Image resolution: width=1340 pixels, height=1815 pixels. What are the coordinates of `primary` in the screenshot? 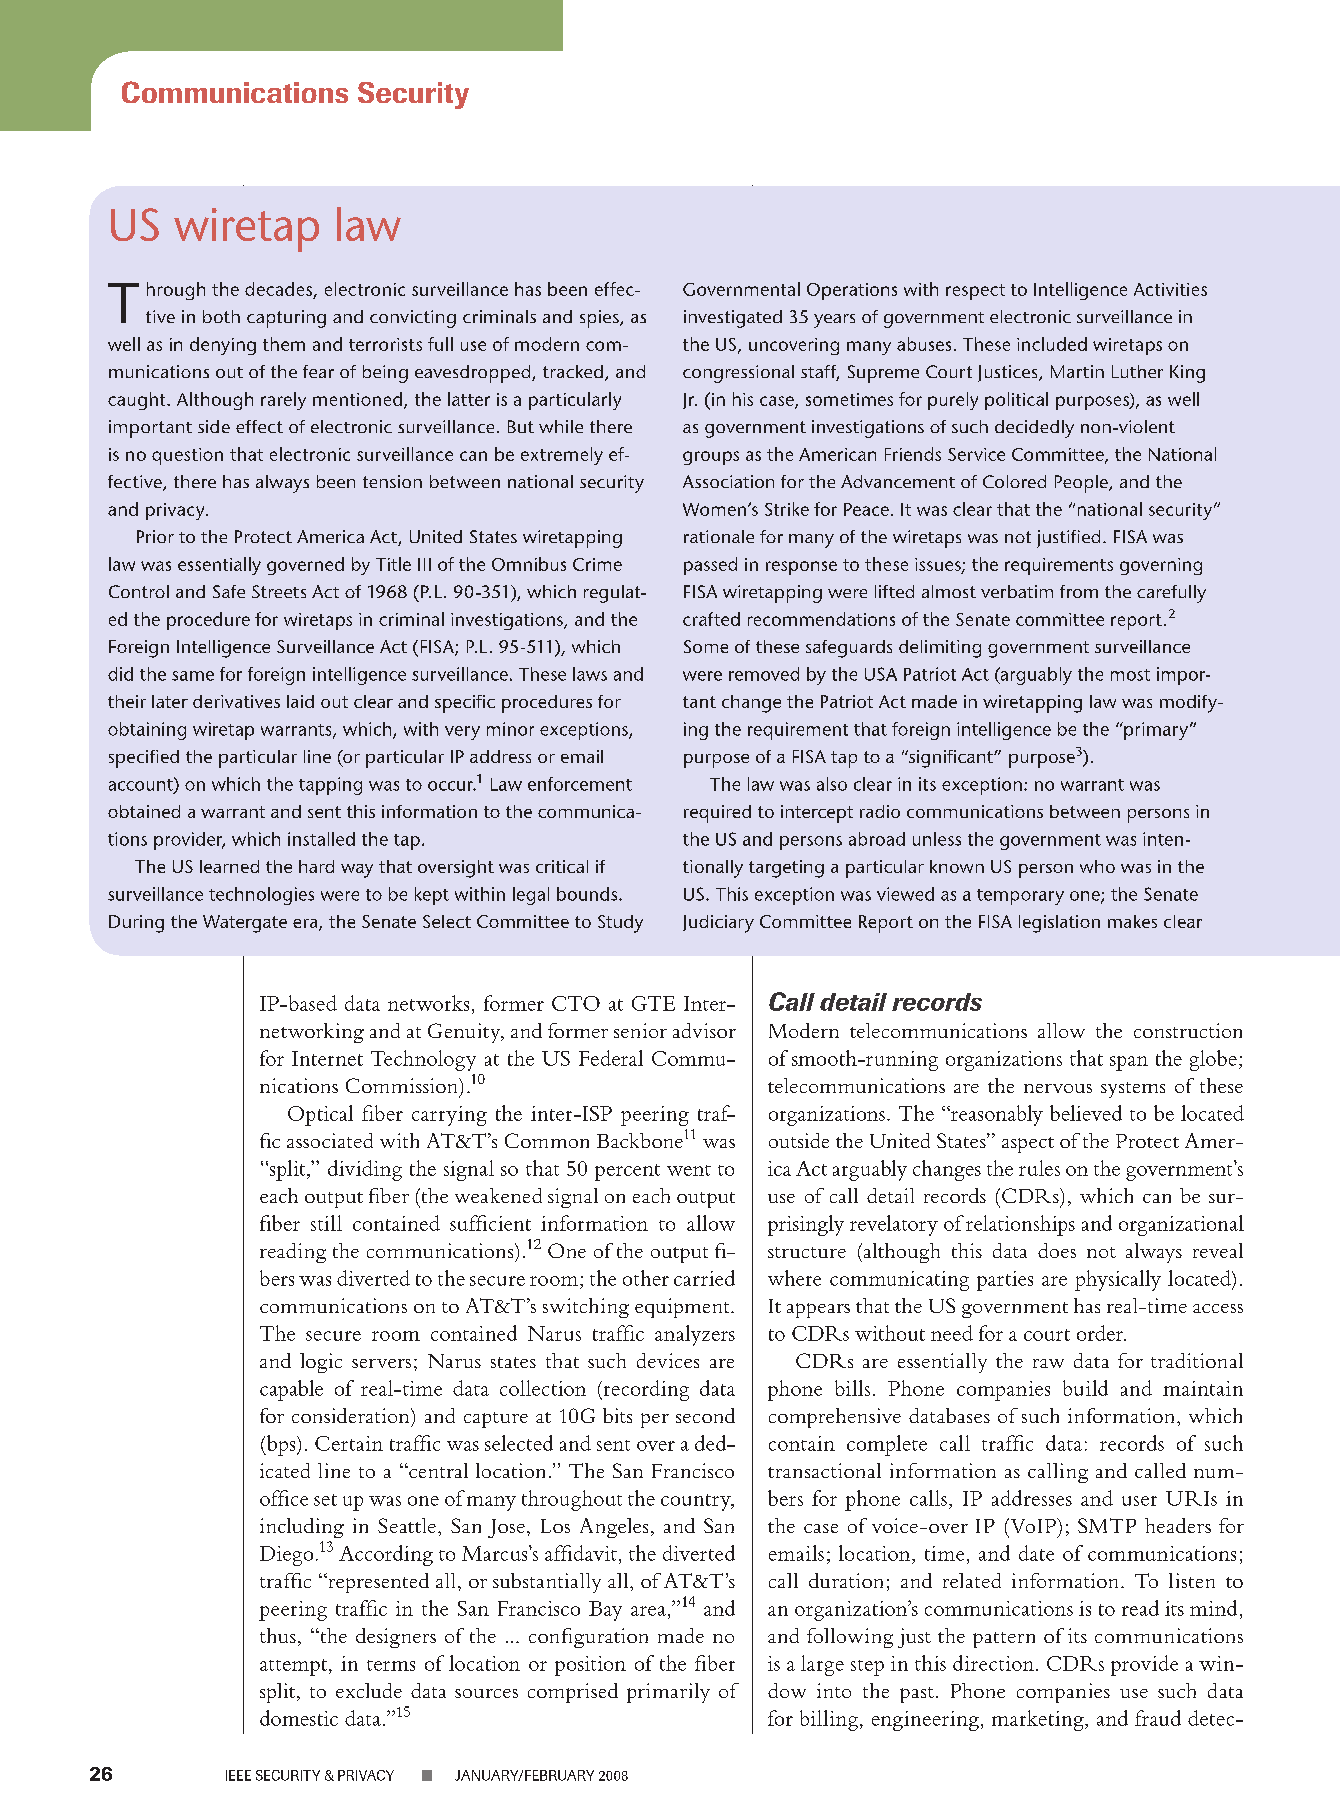 It's located at (1155, 731).
